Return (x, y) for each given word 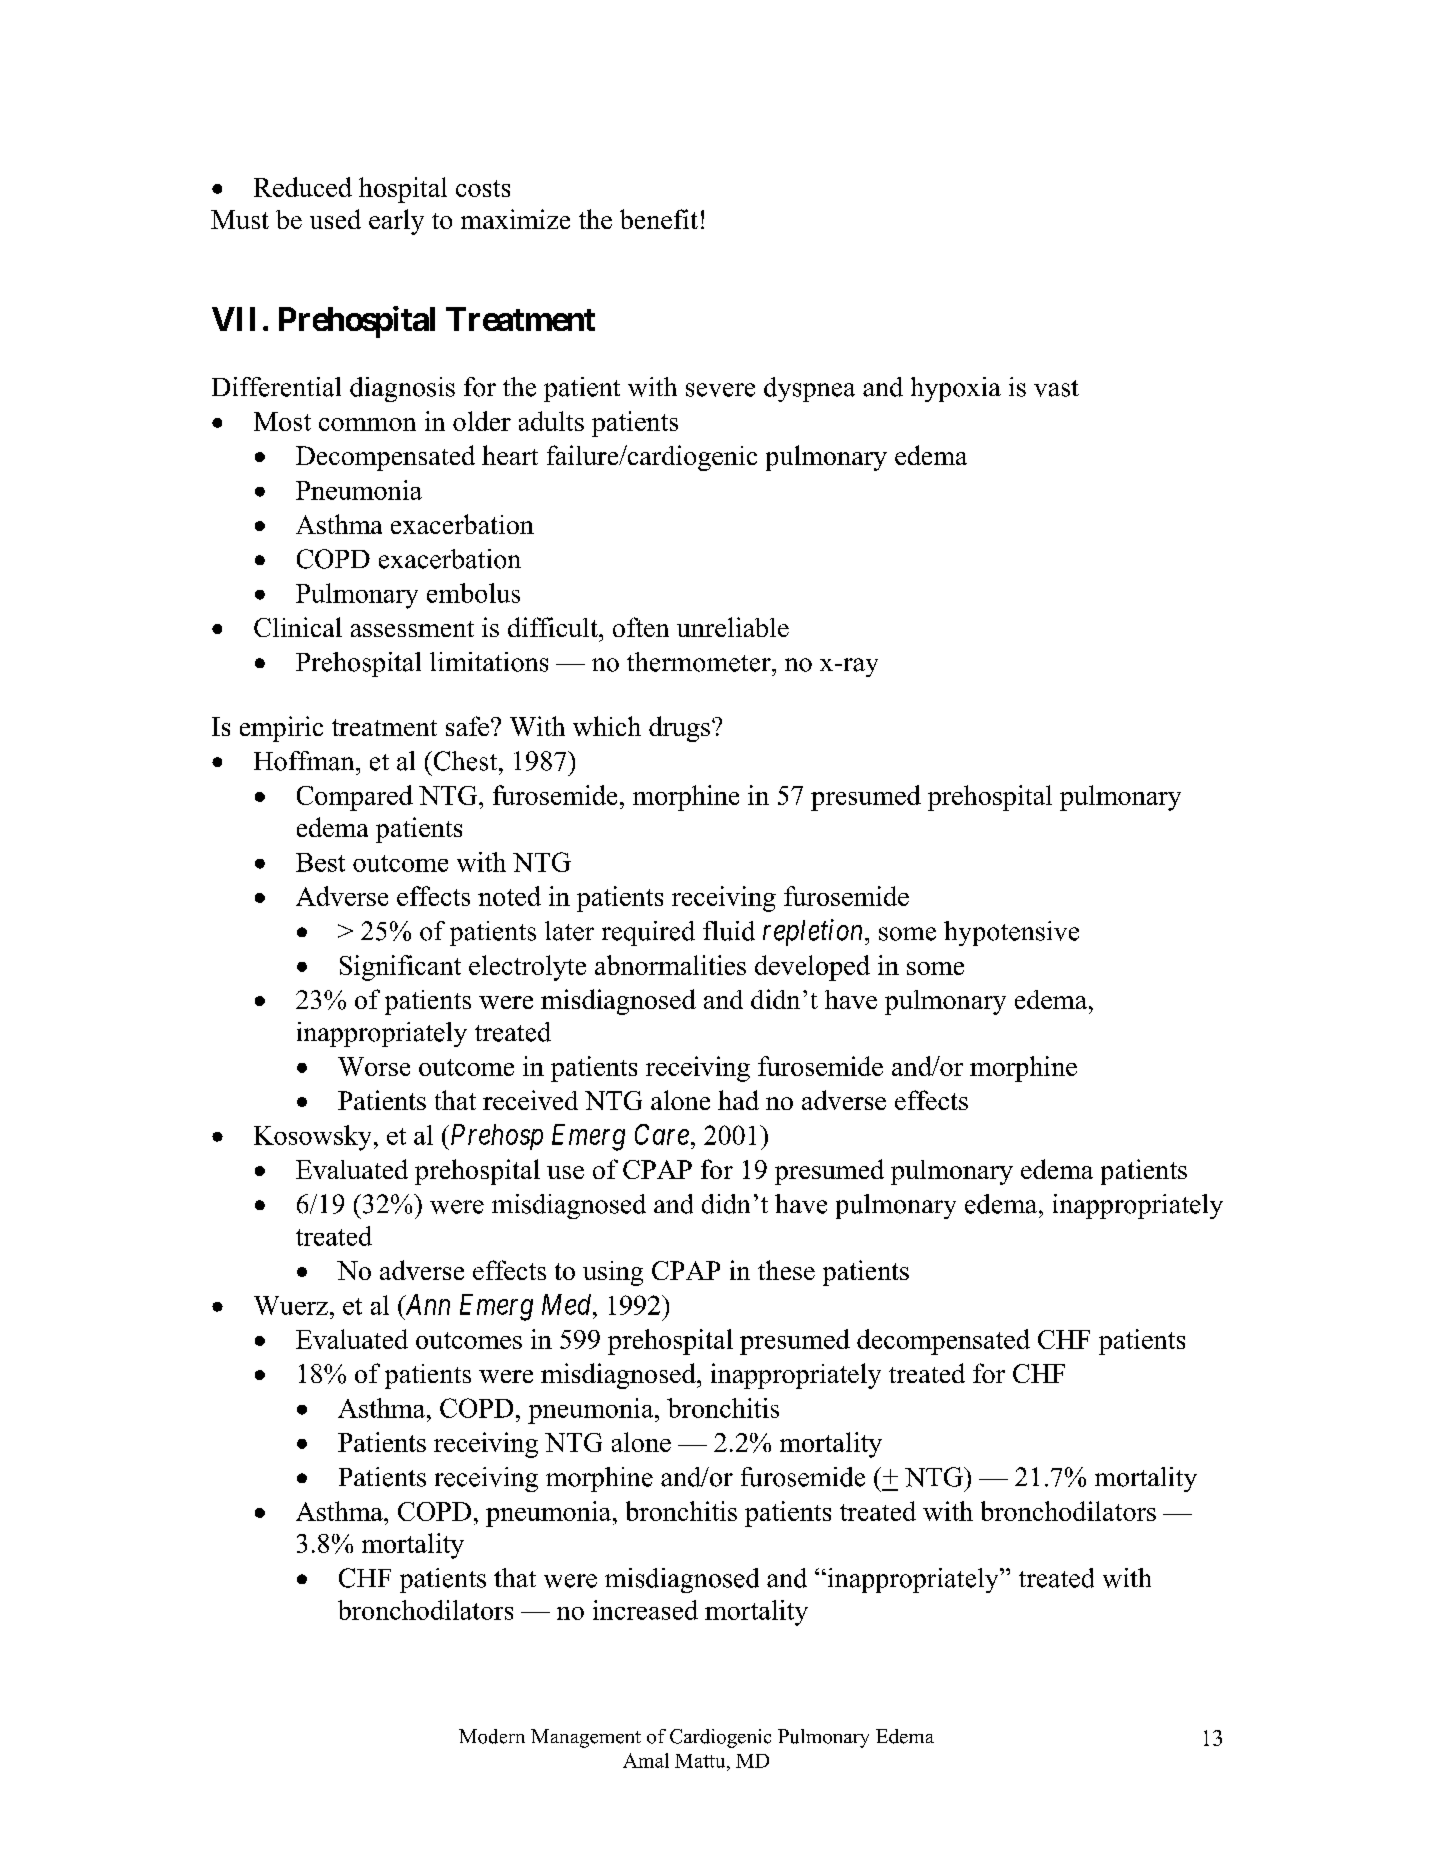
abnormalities (670, 965)
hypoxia (956, 389)
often (641, 627)
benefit (659, 219)
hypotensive (1011, 933)
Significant (400, 968)
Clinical (298, 627)
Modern (492, 1736)
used (335, 219)
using (613, 1273)
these (786, 1270)
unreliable (733, 627)
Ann (426, 1304)
